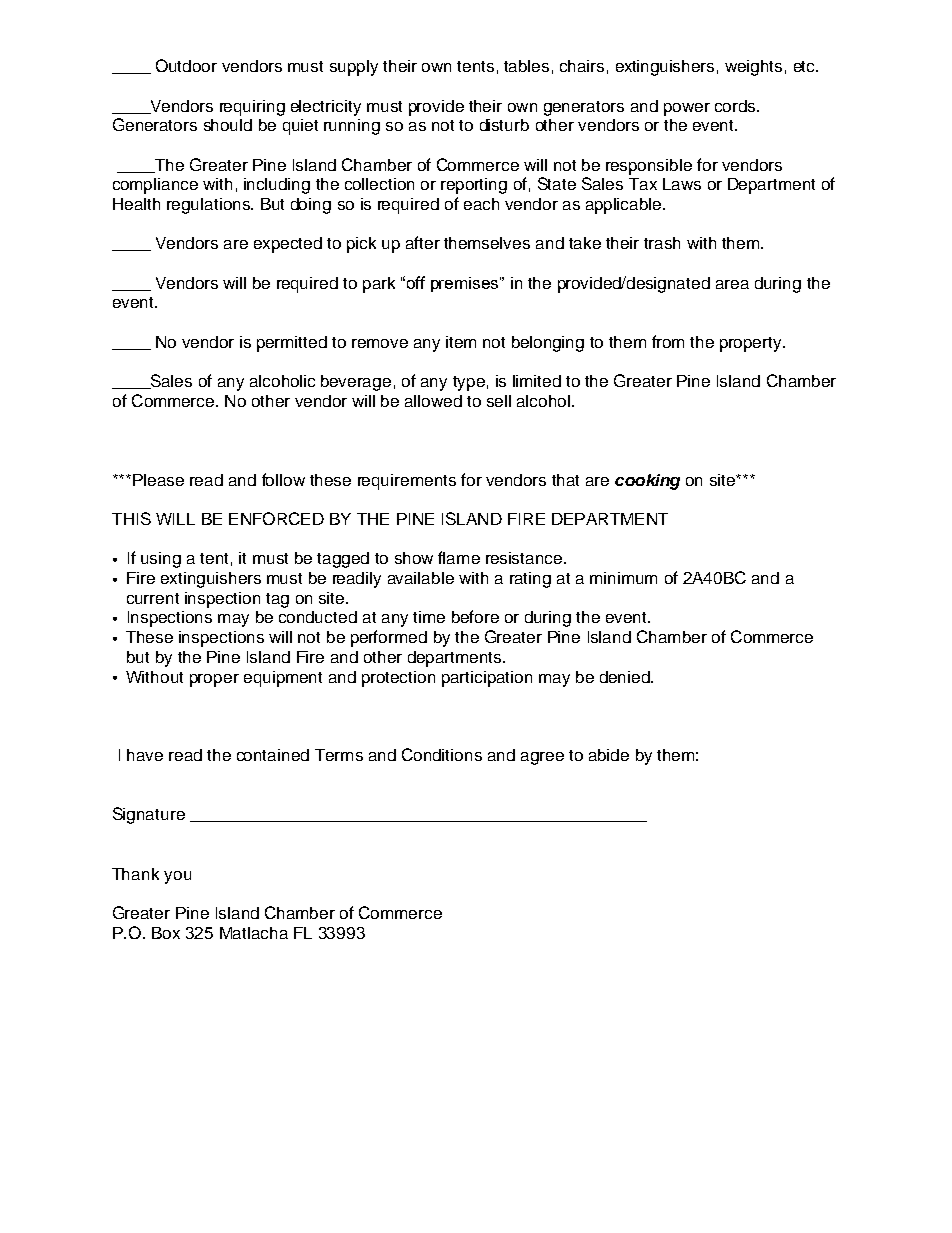 The height and width of the document is (1233, 952). Describe the element at coordinates (158, 480) in the document. I see `Please` at that location.
